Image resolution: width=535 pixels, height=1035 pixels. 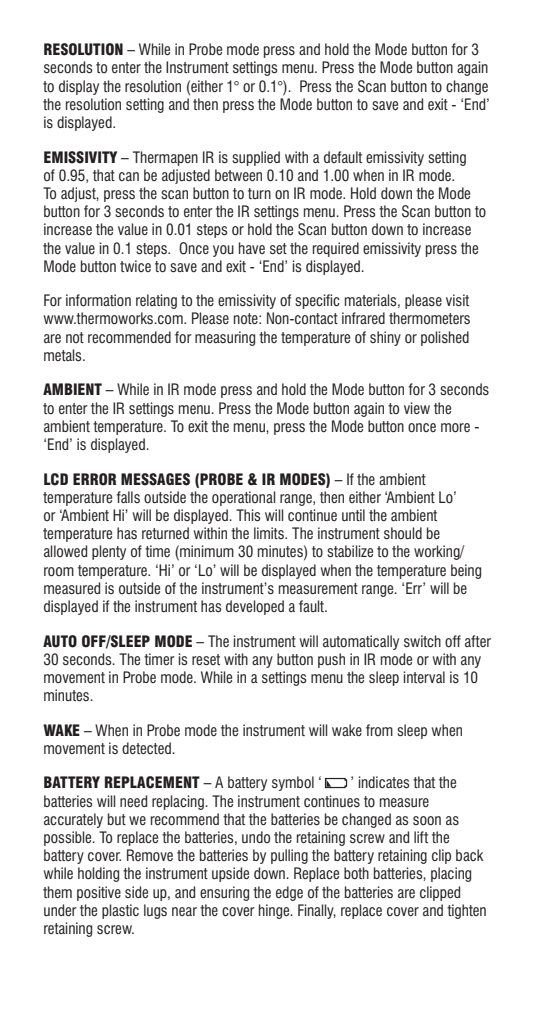 What do you see at coordinates (255, 607) in the screenshot?
I see `developed` at bounding box center [255, 607].
